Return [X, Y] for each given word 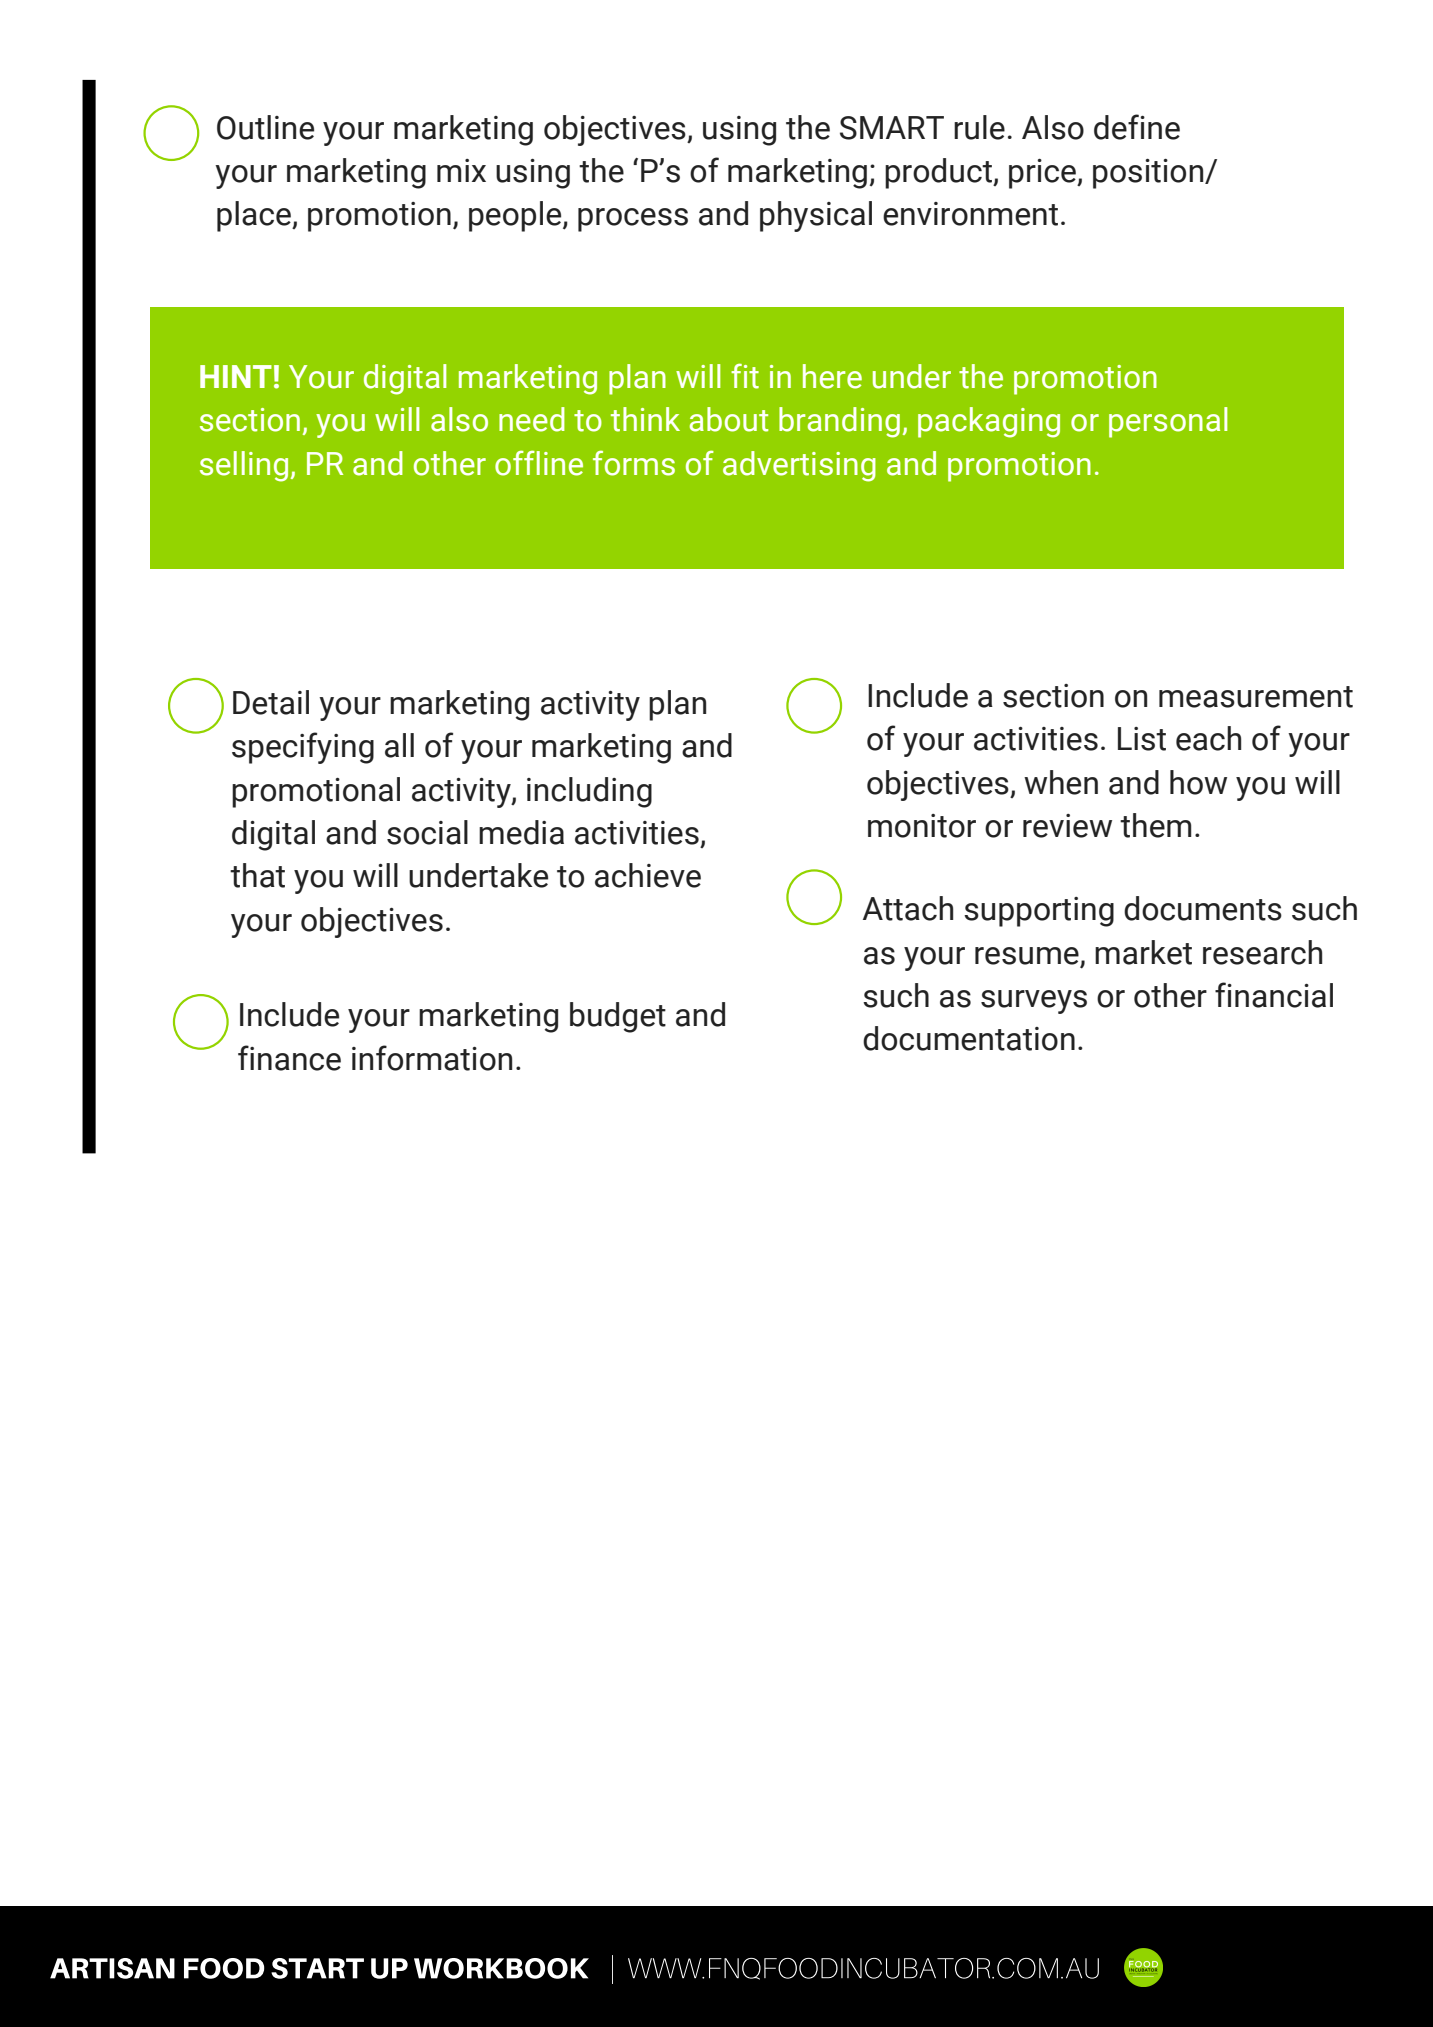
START [317, 1968]
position [1149, 174]
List [1142, 739]
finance [289, 1058]
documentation [969, 1038]
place [255, 216]
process [633, 220]
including [589, 792]
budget [618, 1017]
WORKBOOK [501, 1968]
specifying [303, 748]
